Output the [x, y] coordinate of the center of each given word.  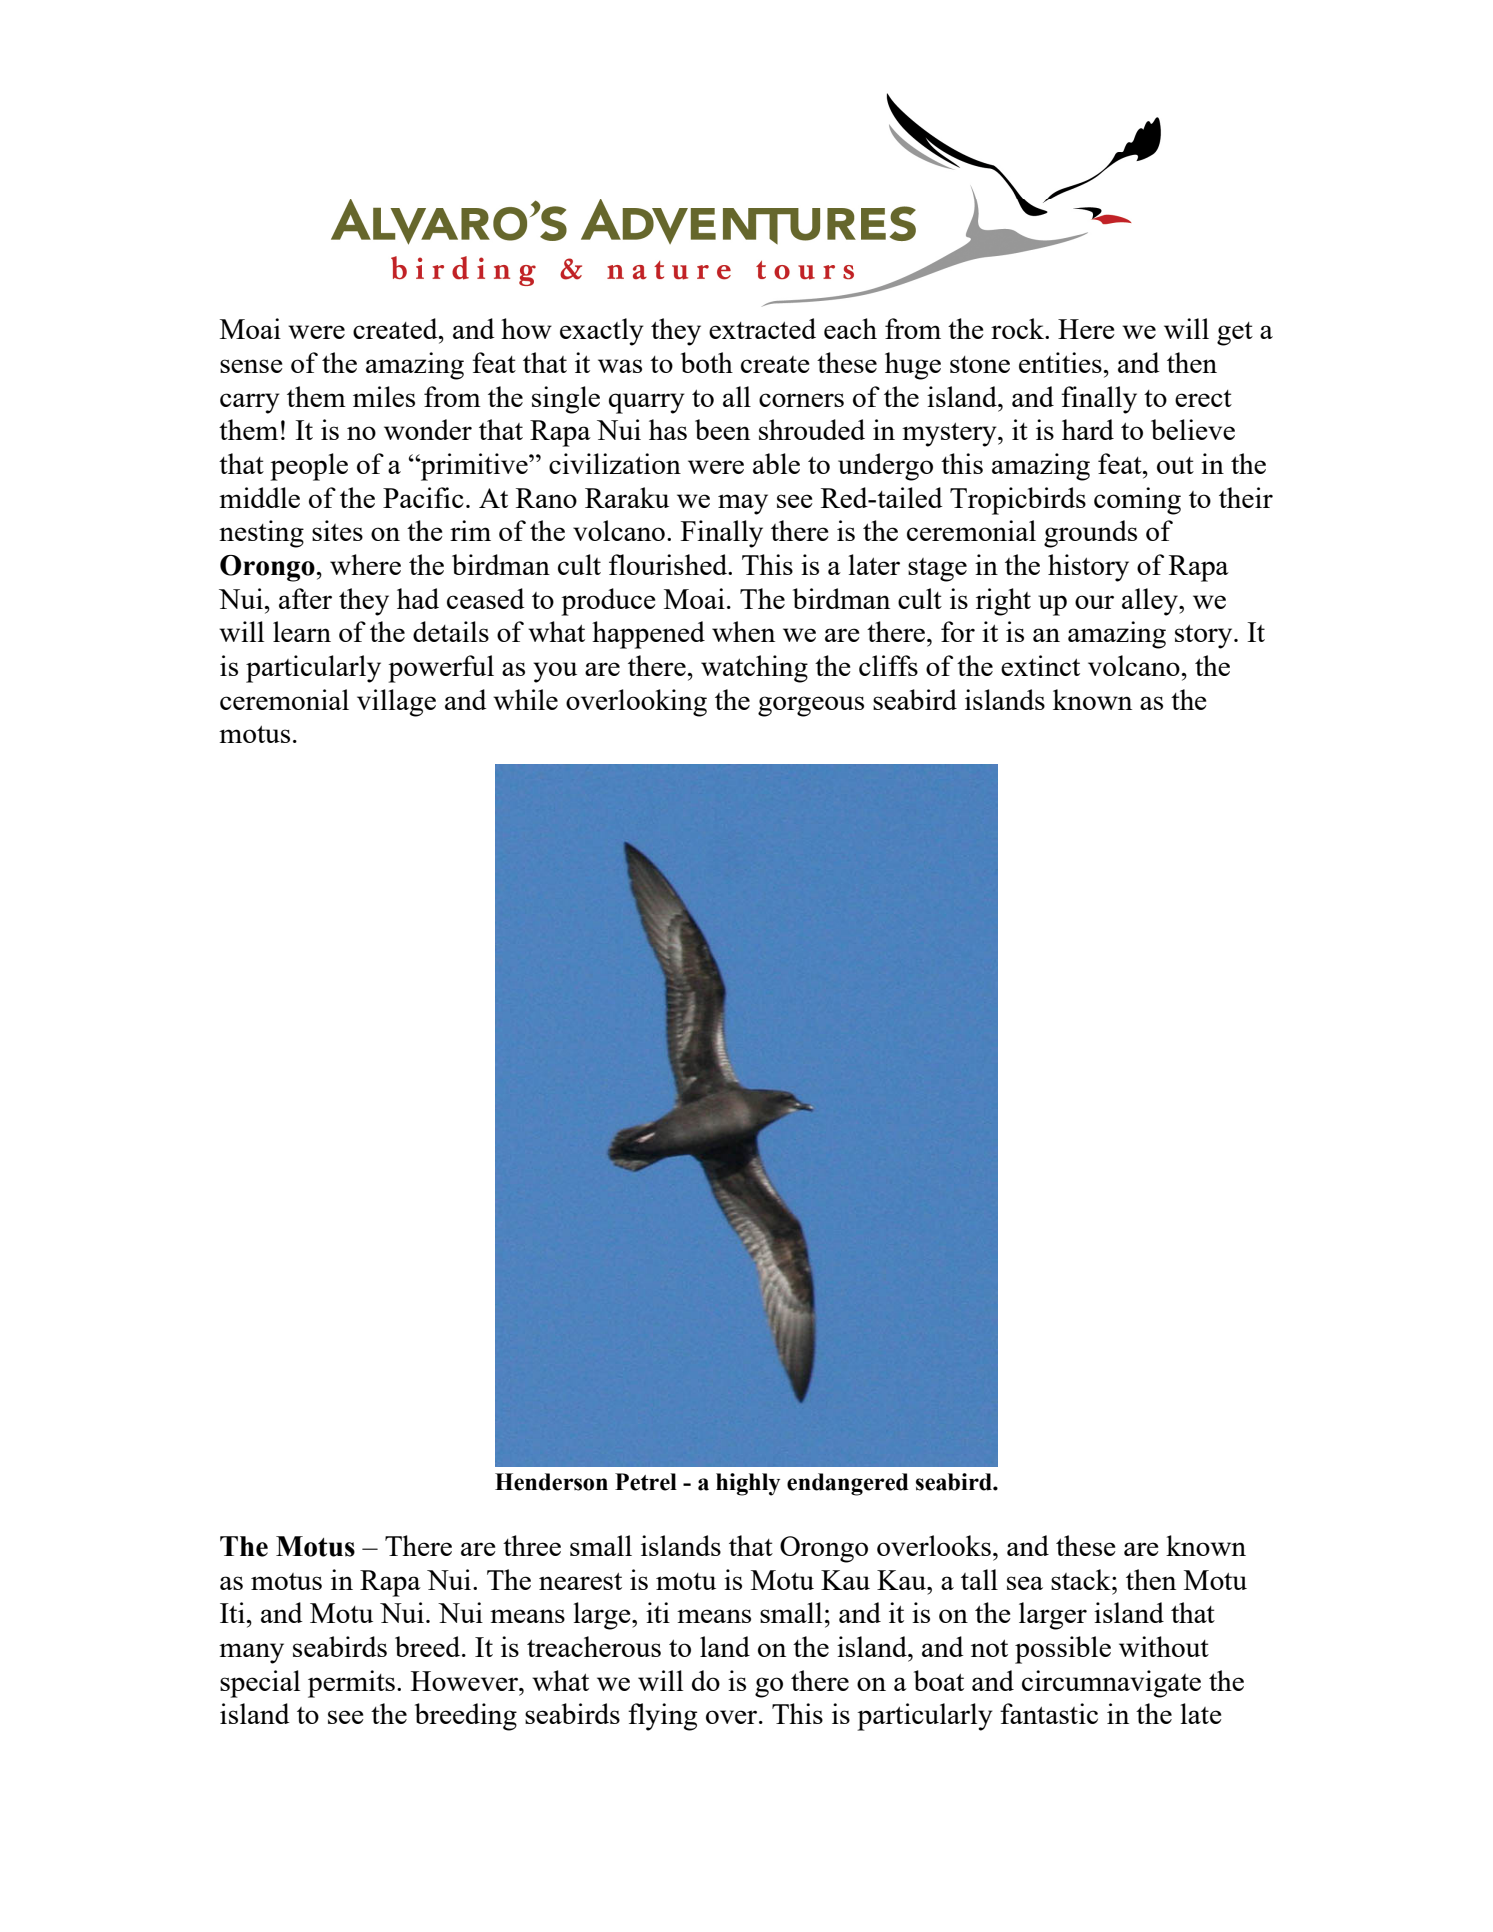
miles [384, 396]
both [707, 362]
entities [1060, 362]
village [396, 703]
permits [351, 1684]
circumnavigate [1111, 1684]
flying [662, 1717]
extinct [1040, 665]
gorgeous [811, 706]
